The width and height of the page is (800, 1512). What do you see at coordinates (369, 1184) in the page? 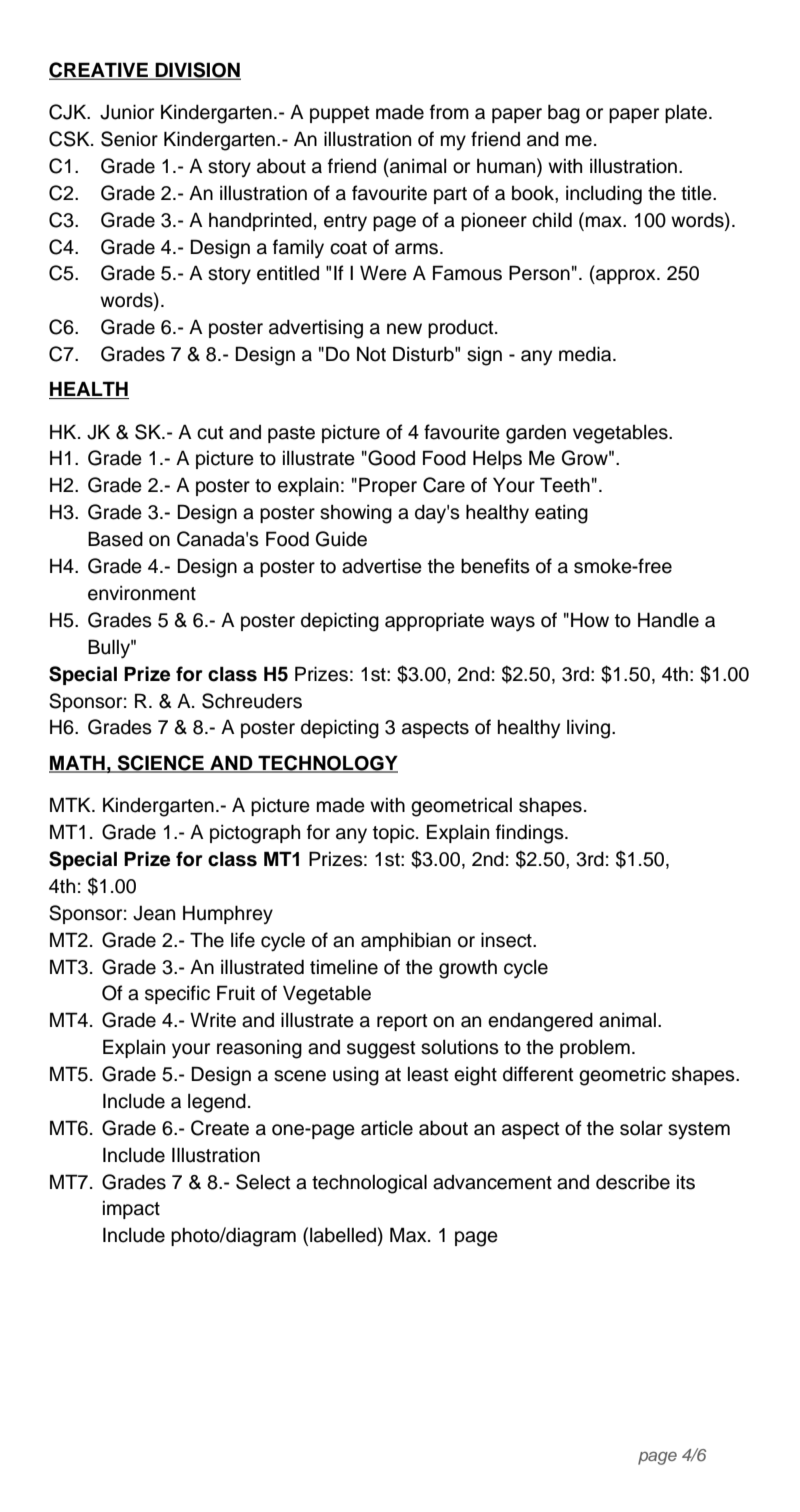
I see `technological` at bounding box center [369, 1184].
